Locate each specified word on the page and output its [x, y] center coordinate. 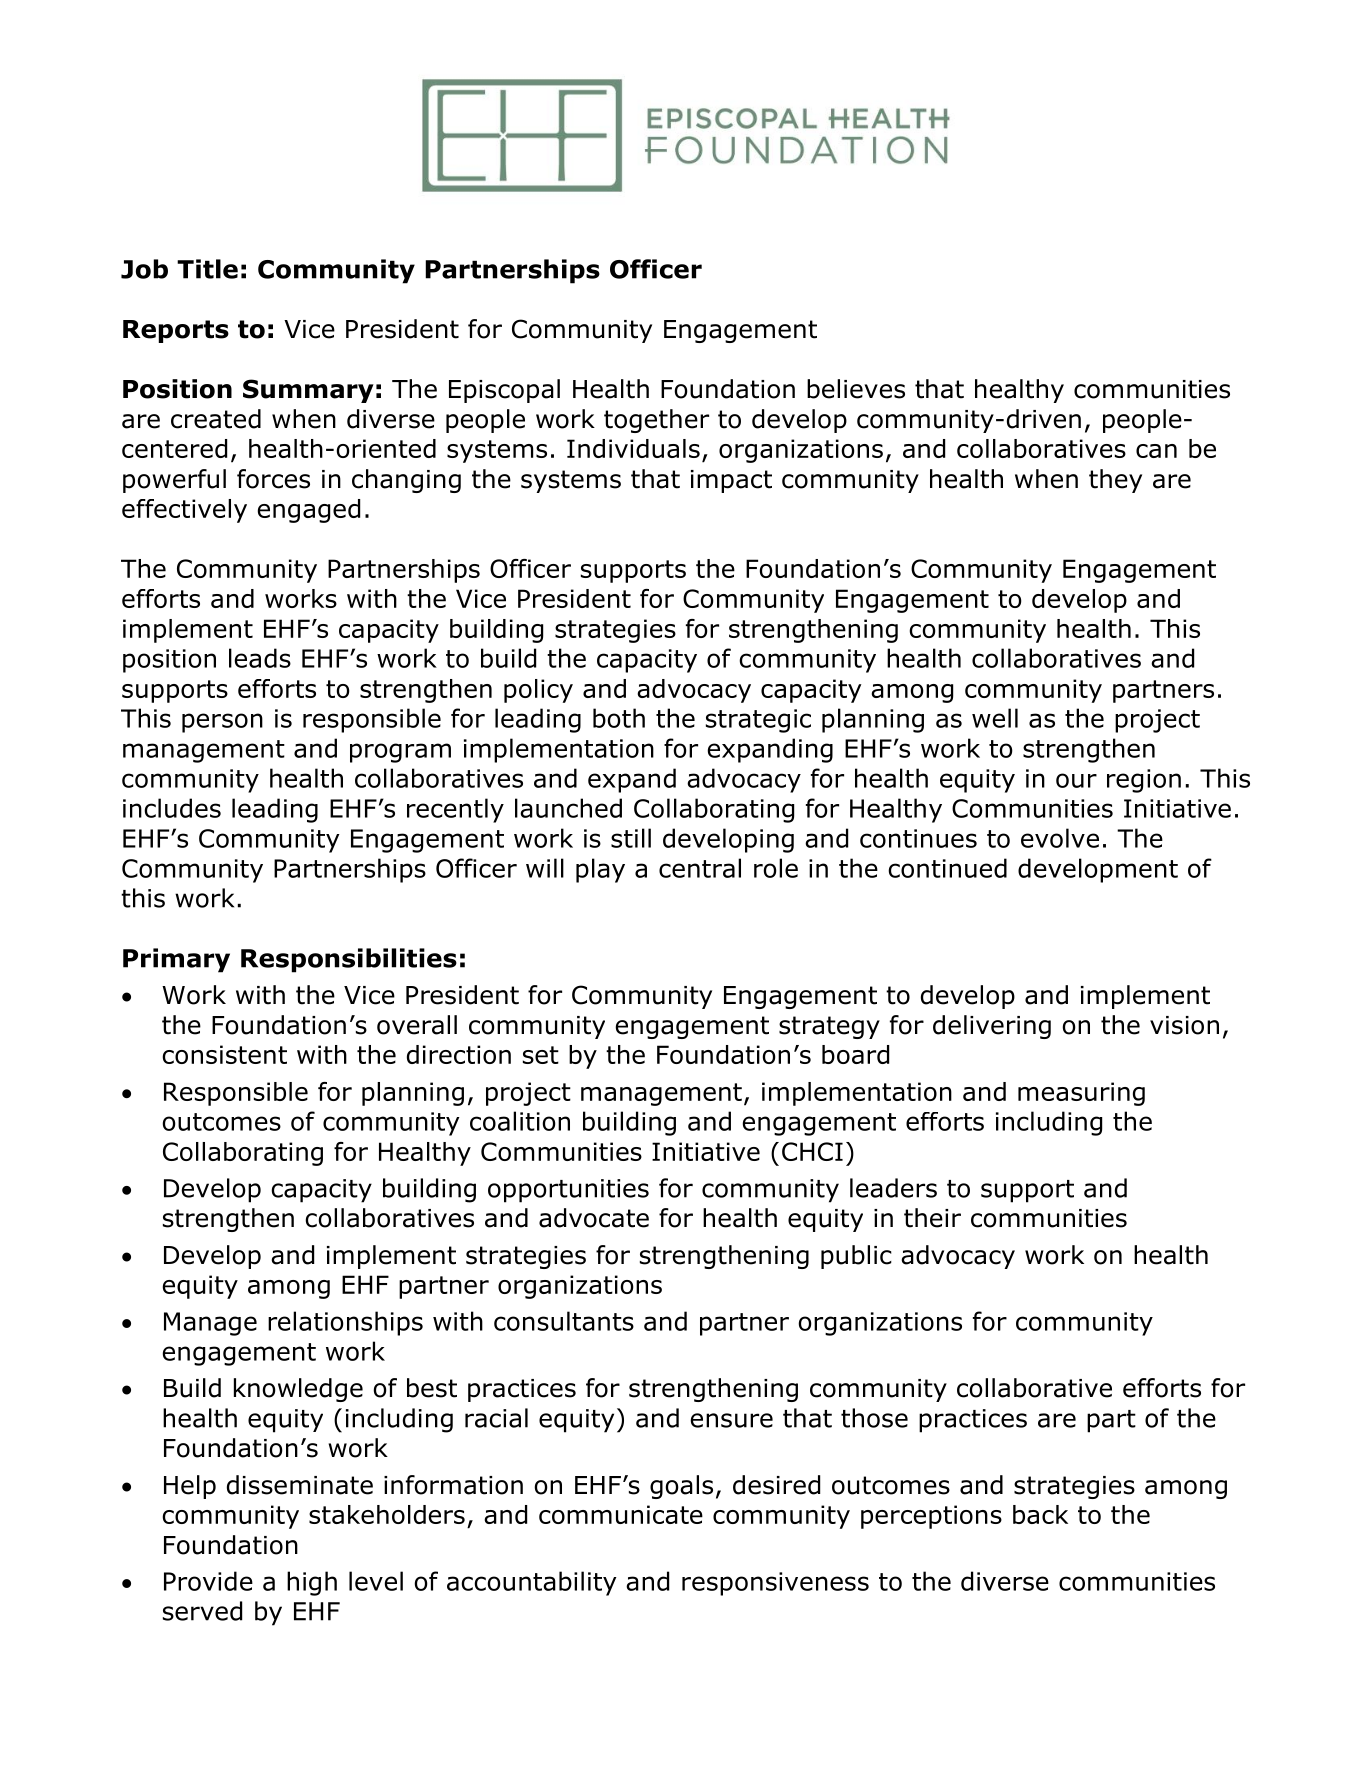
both [619, 718]
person [222, 723]
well [995, 718]
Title [207, 269]
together [656, 421]
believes [856, 389]
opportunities [568, 1191]
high [312, 1583]
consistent [224, 1054]
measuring [1081, 1094]
